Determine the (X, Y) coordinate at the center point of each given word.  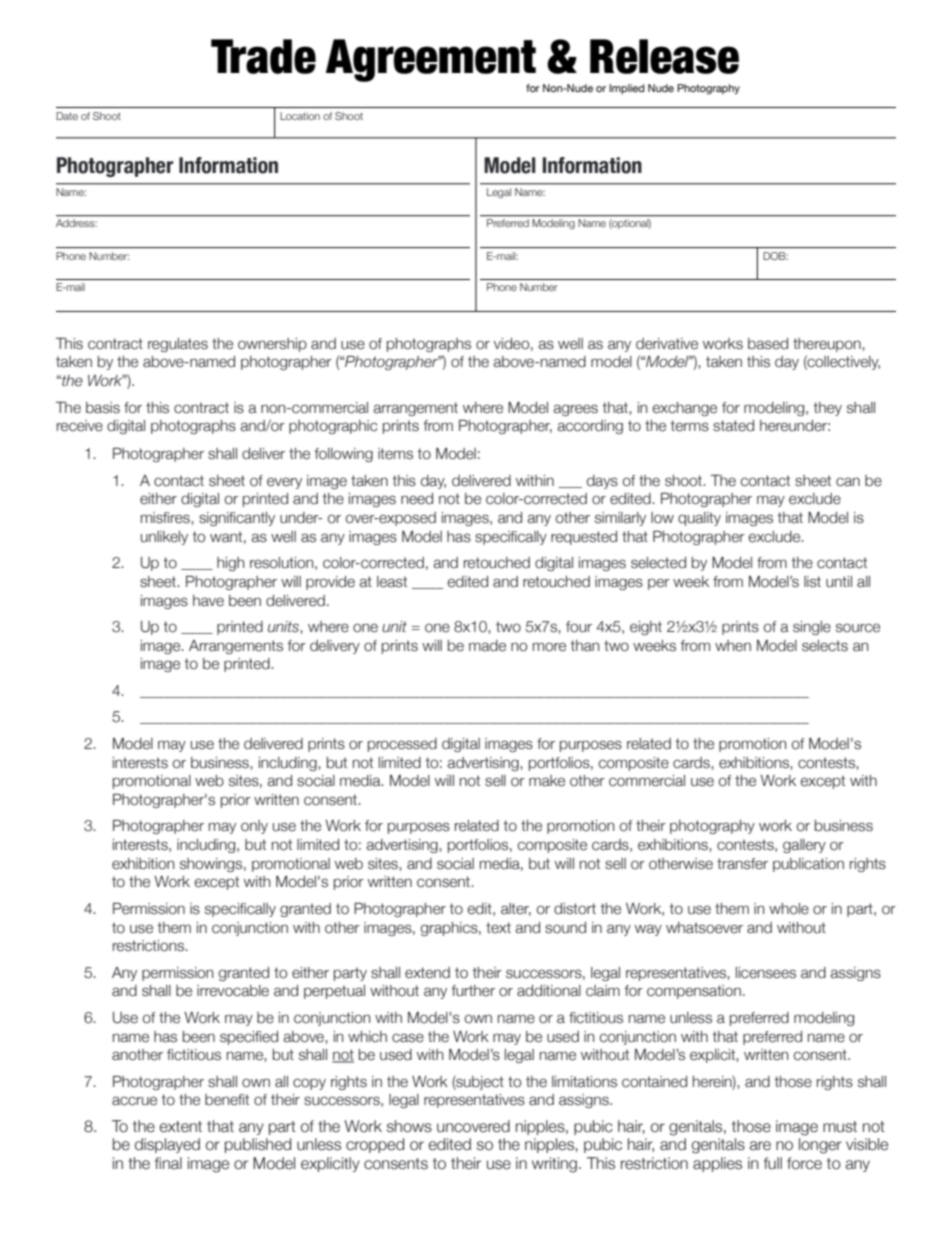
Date (67, 116)
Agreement (431, 60)
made (487, 646)
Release (664, 56)
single (812, 628)
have (208, 601)
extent (181, 1127)
